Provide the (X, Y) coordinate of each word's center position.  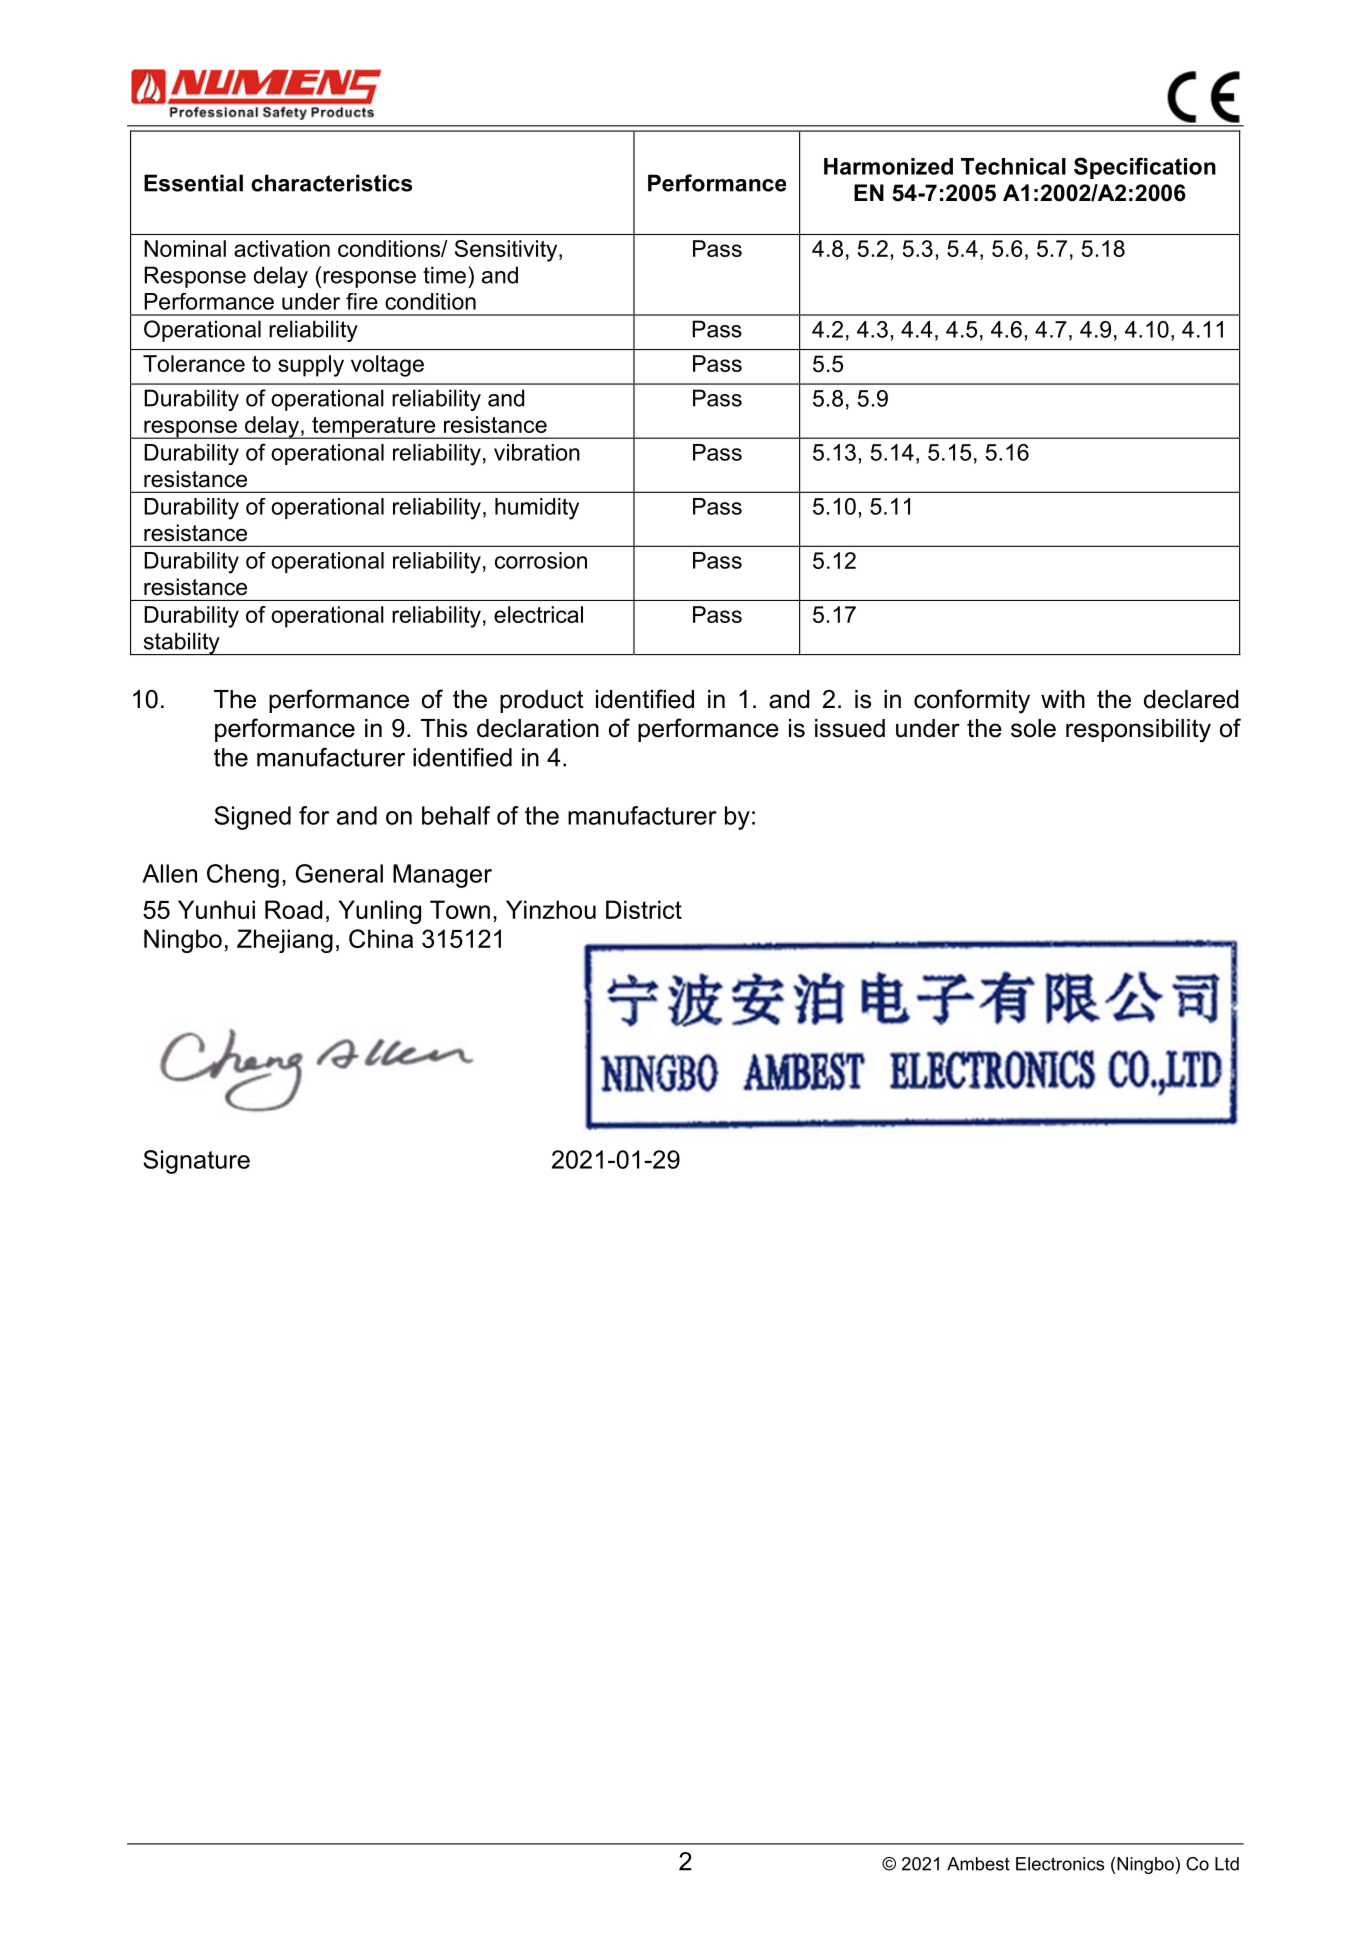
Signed (252, 818)
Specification (1145, 168)
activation (282, 248)
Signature (196, 1162)
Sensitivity (507, 251)
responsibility (1138, 731)
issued (850, 728)
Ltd (1227, 1864)
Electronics (1060, 1864)
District (644, 909)
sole (1033, 728)
